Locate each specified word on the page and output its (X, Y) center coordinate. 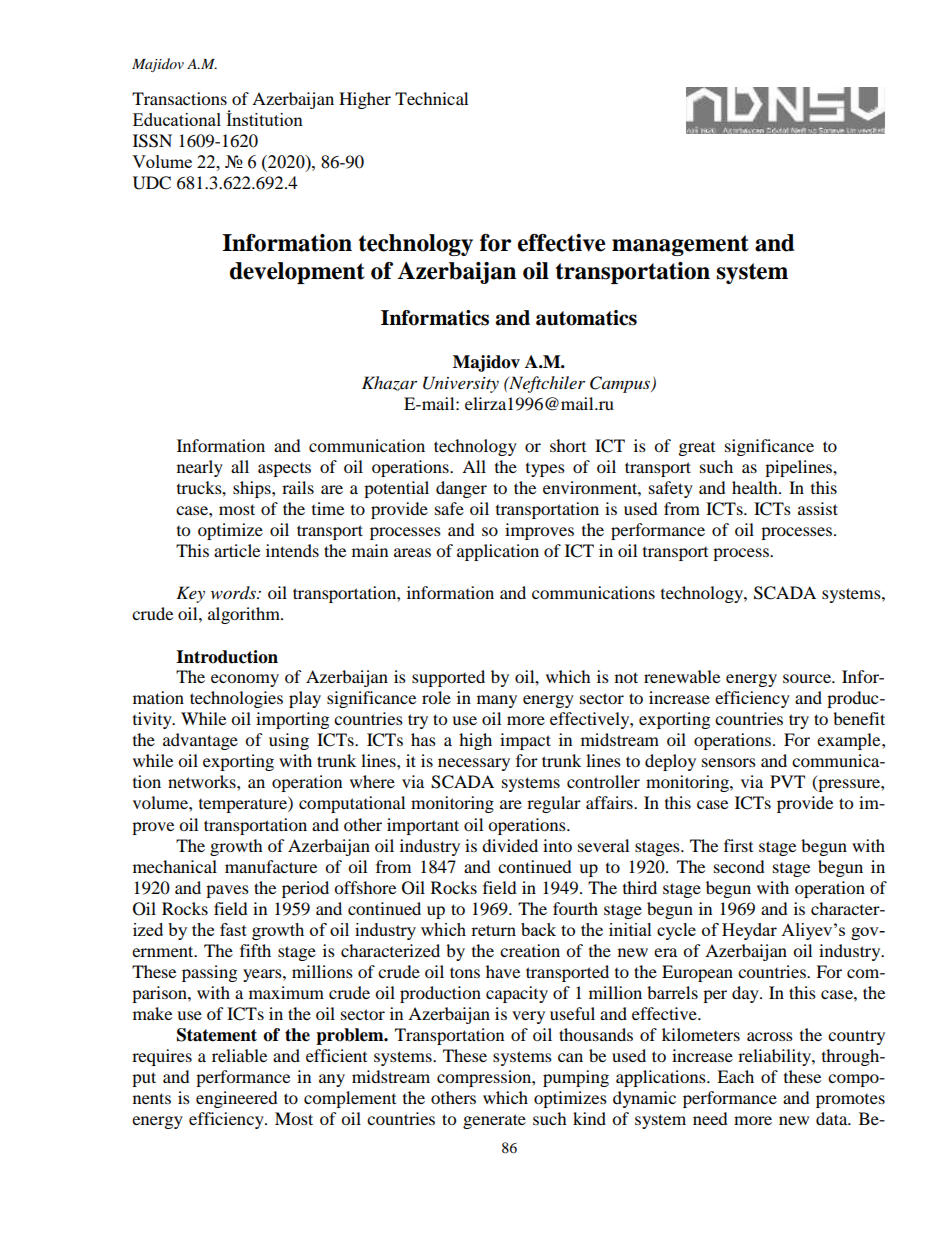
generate (494, 1121)
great (697, 449)
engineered (237, 1099)
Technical (431, 98)
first (738, 845)
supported (448, 678)
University (461, 384)
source (808, 678)
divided (510, 845)
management (680, 245)
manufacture (271, 866)
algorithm (245, 615)
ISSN (152, 141)
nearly (200, 468)
